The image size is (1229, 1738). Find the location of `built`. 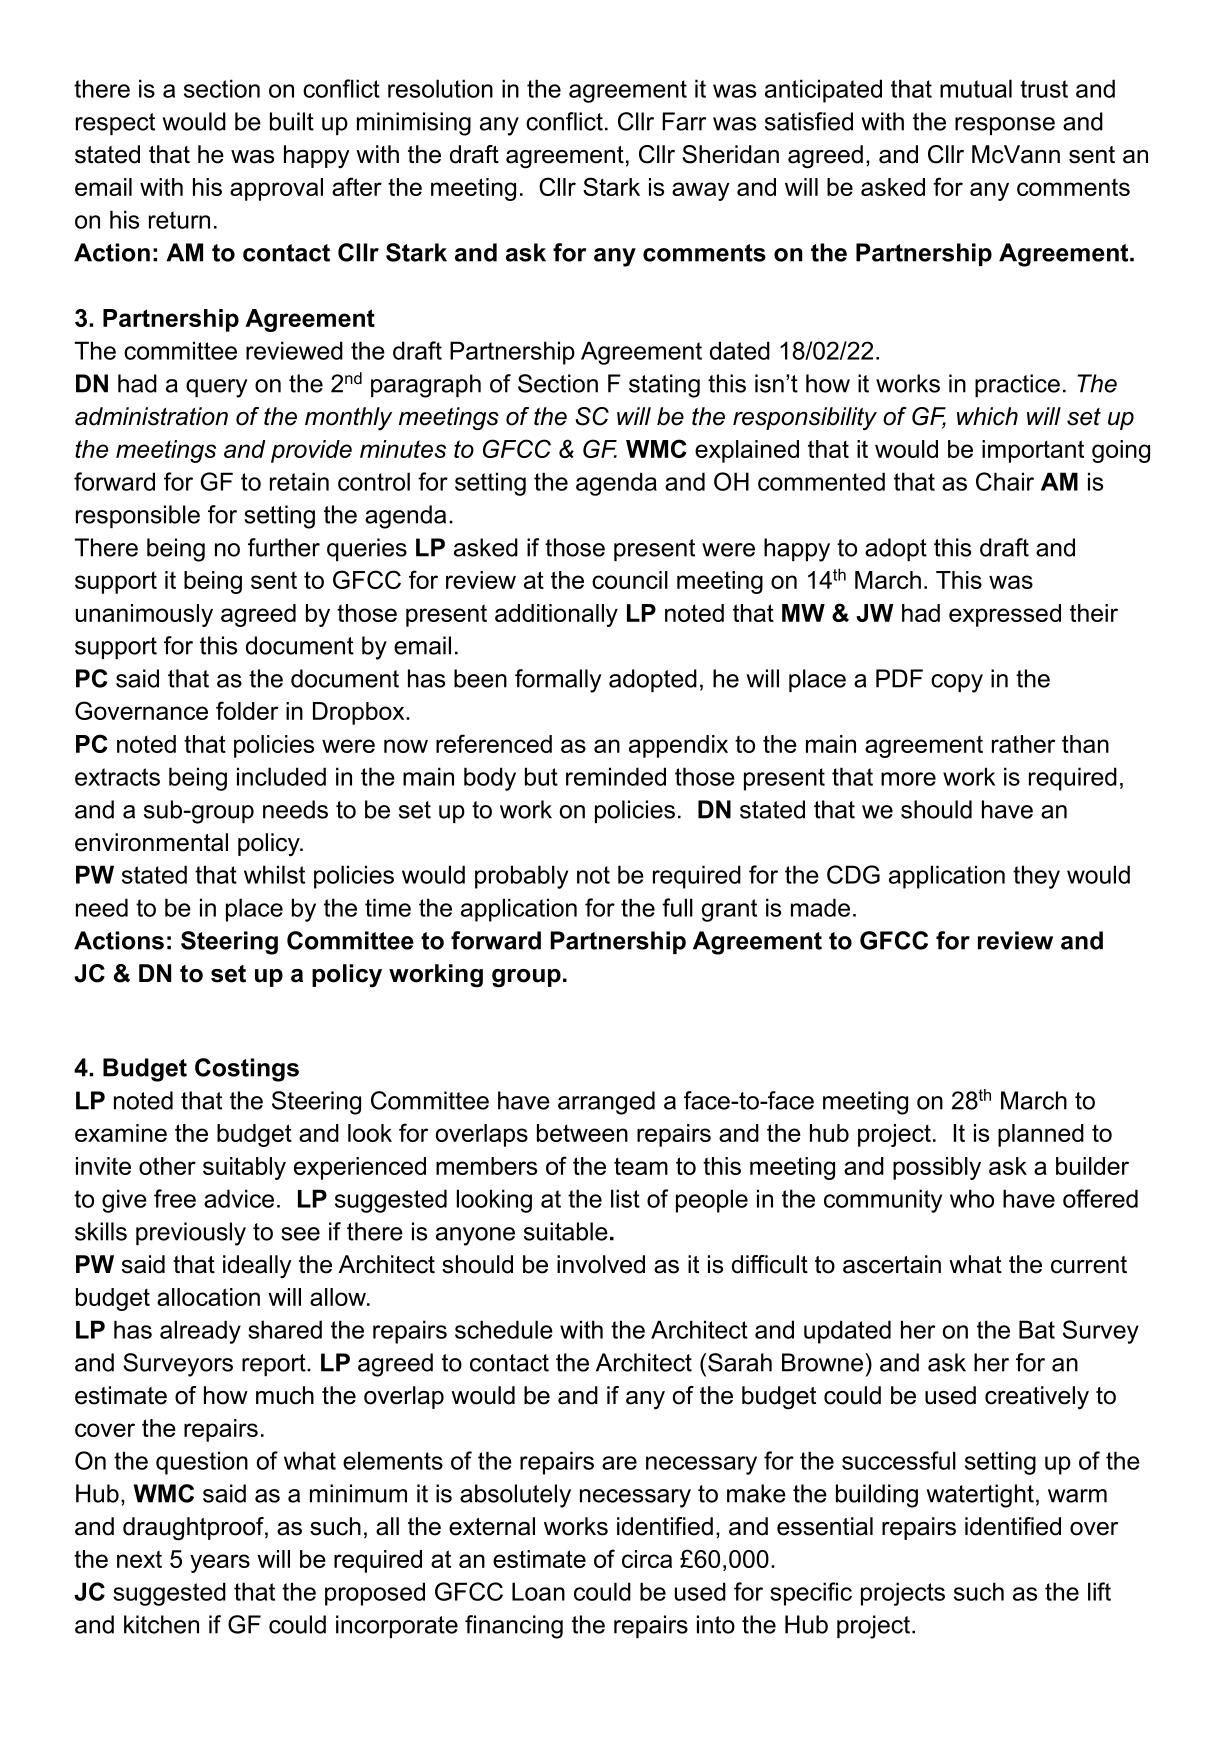

built is located at coordinates (292, 121).
